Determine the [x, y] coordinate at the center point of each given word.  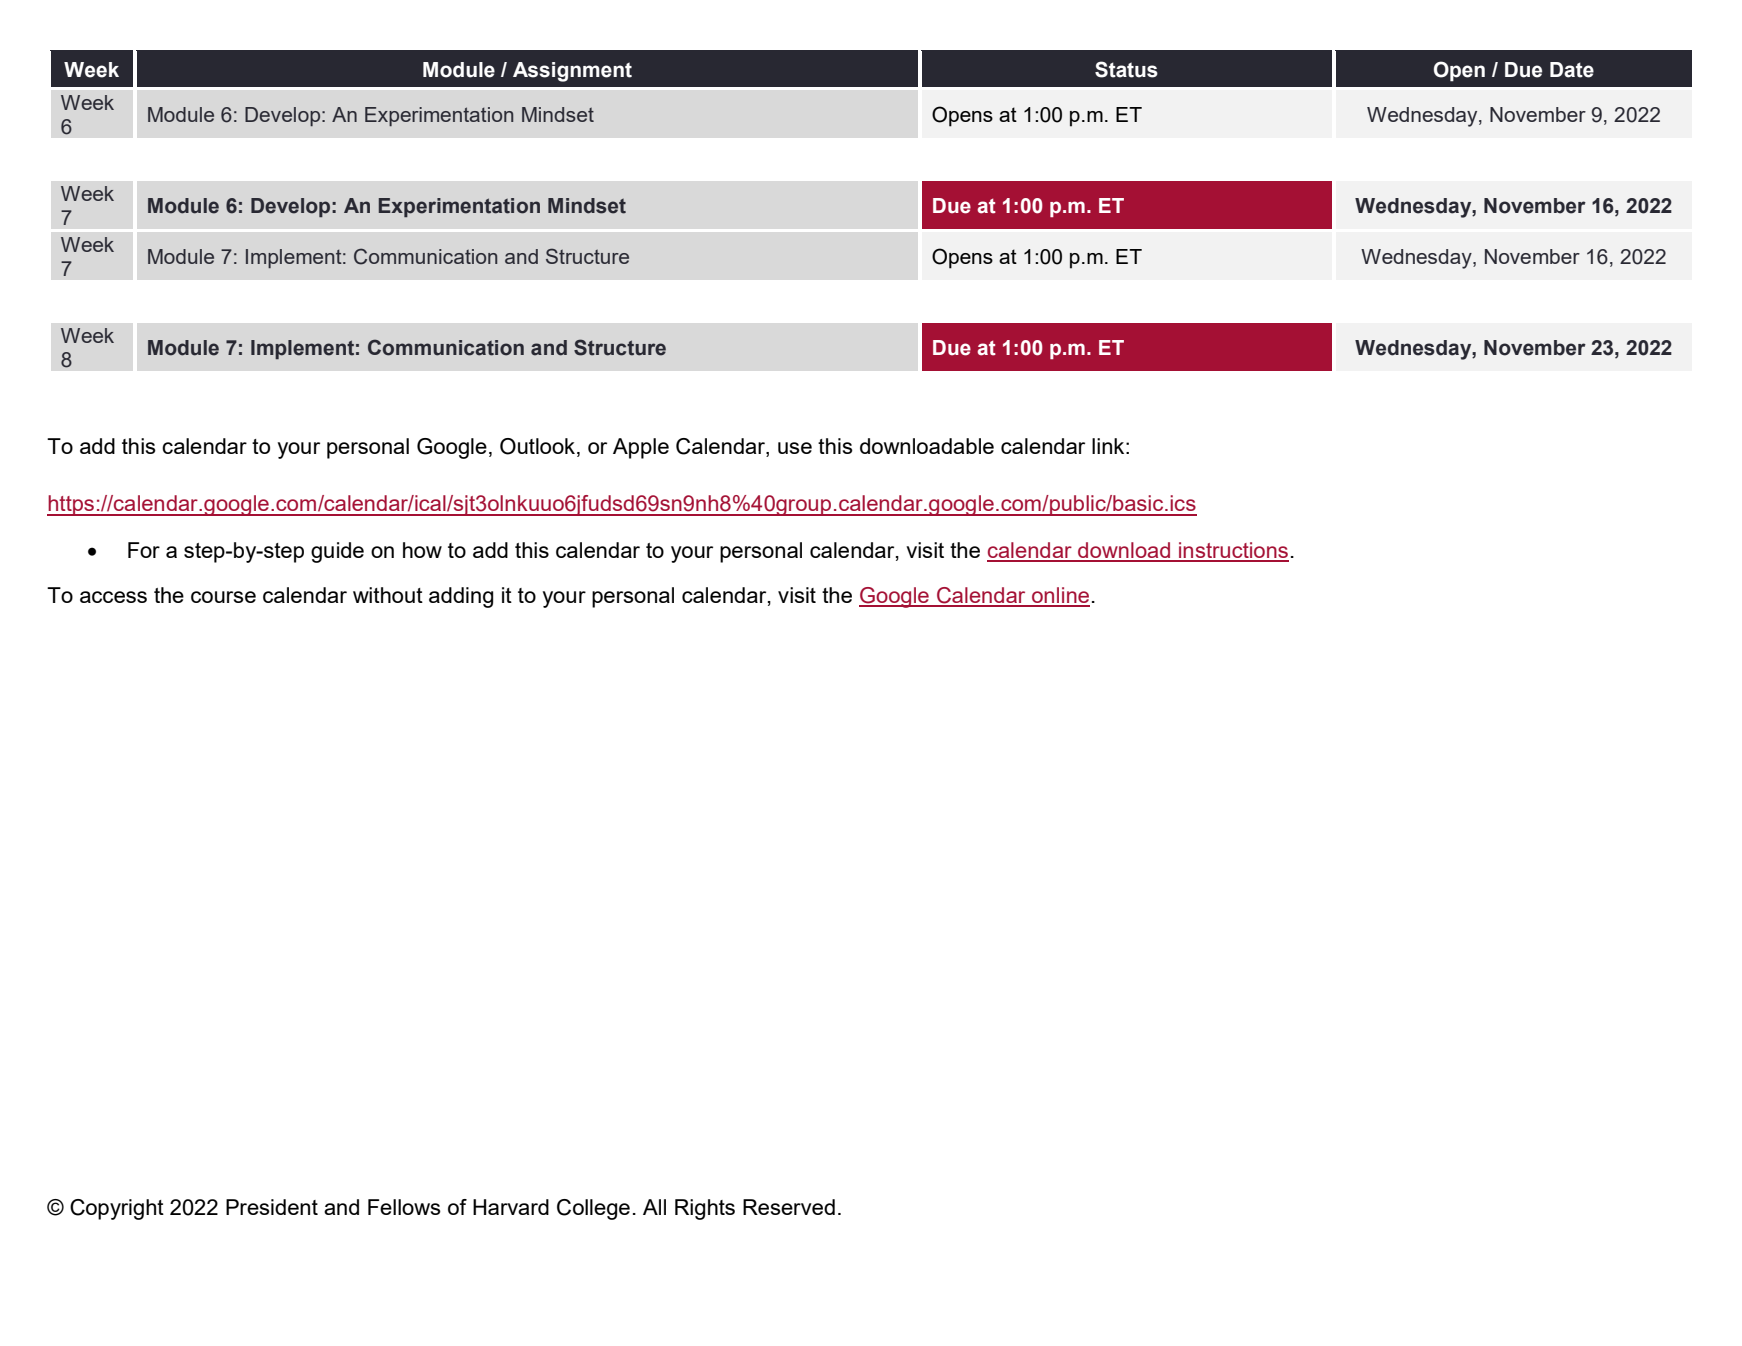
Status [1126, 69]
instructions [1233, 551]
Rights [705, 1209]
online [1060, 596]
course [223, 597]
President [272, 1207]
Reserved [789, 1207]
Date [1572, 70]
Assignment [572, 72]
